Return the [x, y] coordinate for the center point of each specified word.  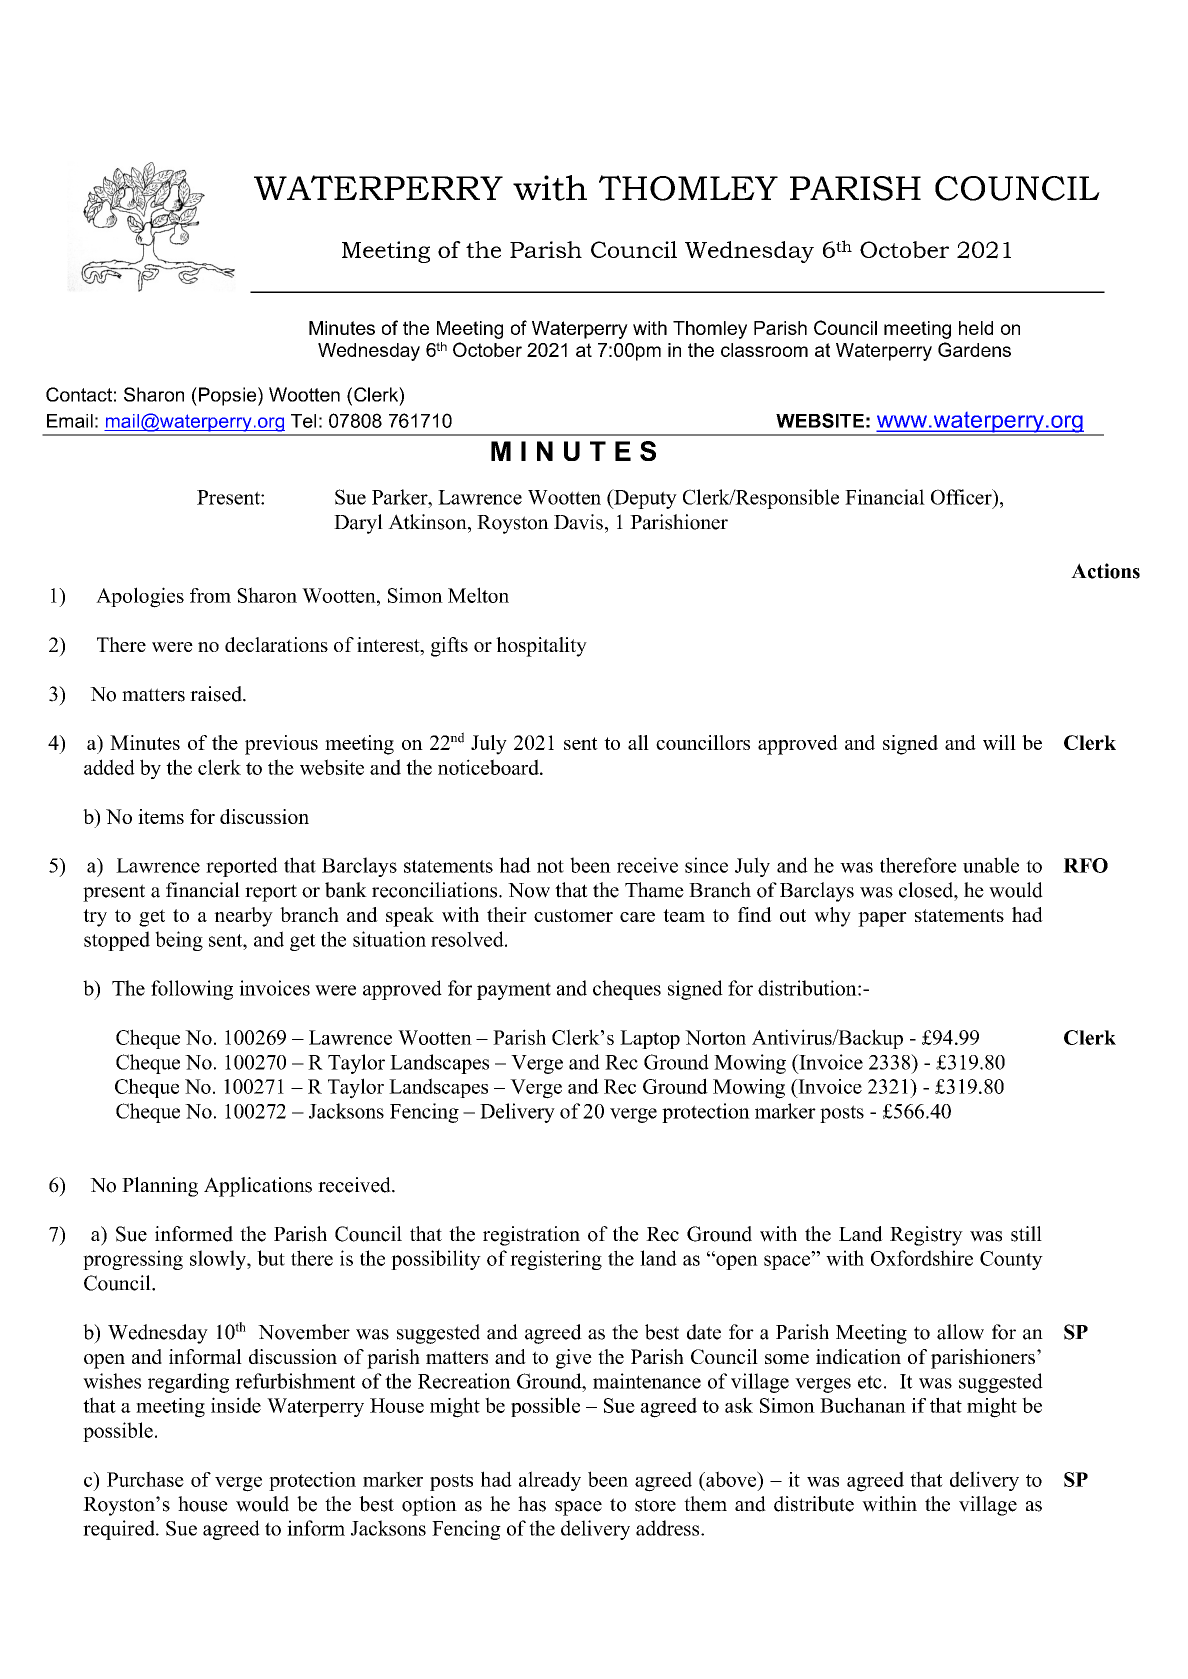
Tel [303, 421]
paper [882, 919]
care [637, 917]
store [655, 1505]
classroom [764, 350]
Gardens [974, 349]
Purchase [145, 1479]
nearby [243, 917]
